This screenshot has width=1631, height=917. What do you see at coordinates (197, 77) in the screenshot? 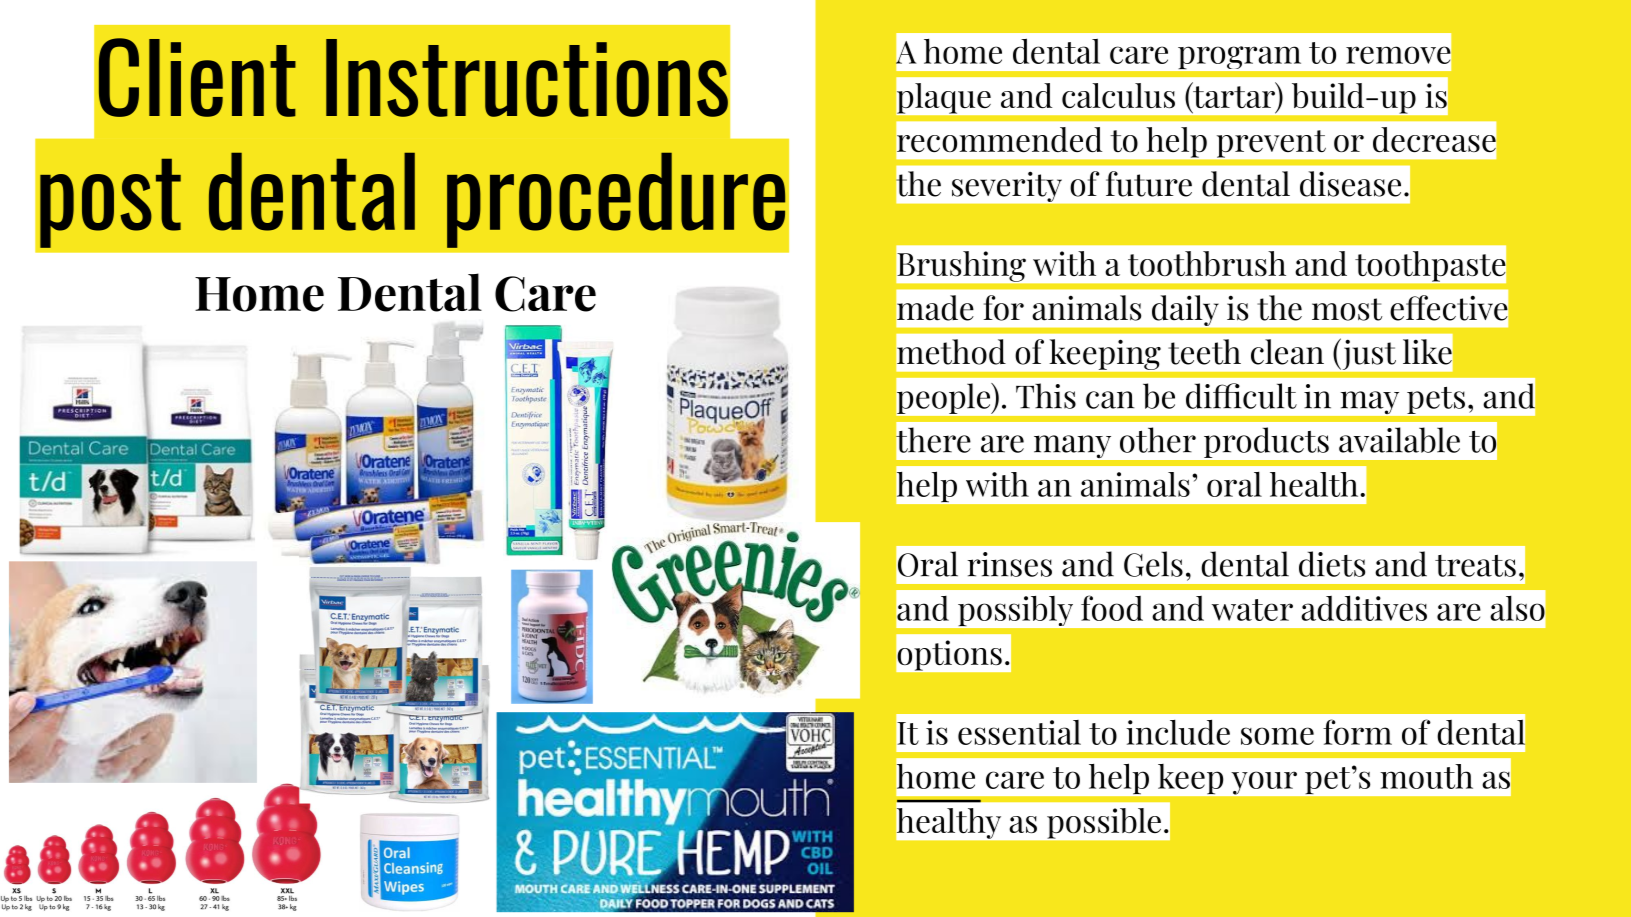
I see `Client` at bounding box center [197, 77].
